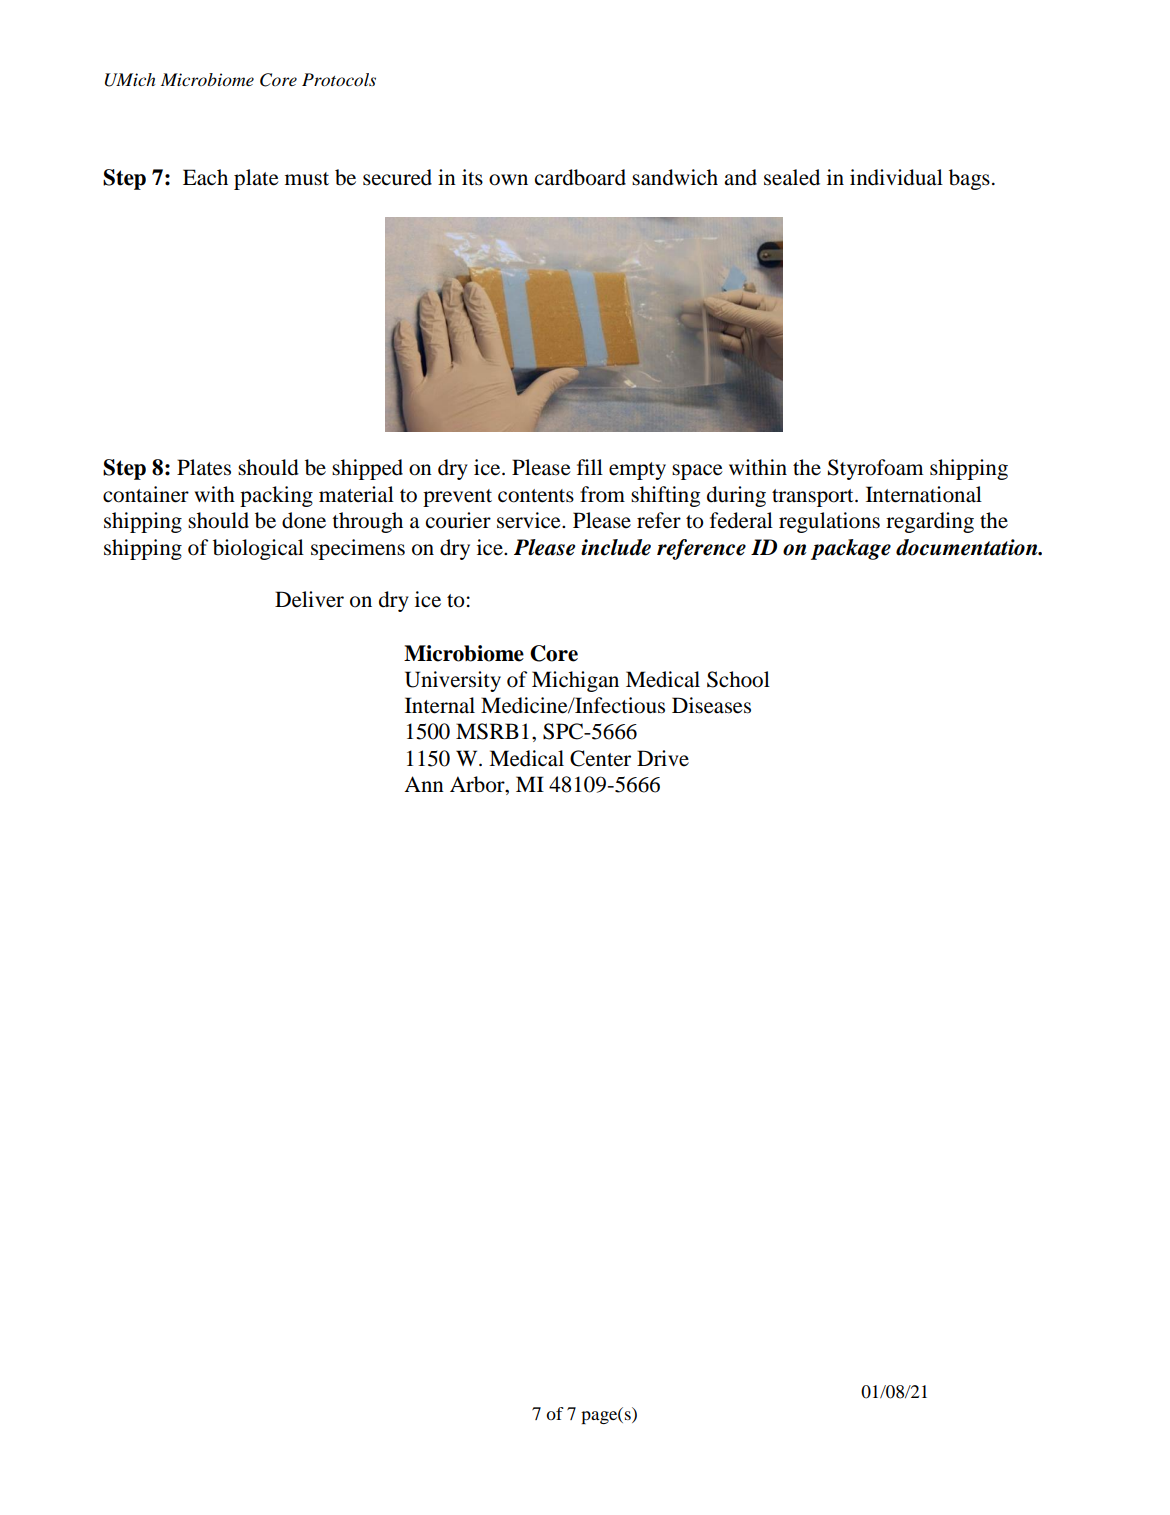  I want to click on Each, so click(205, 177).
